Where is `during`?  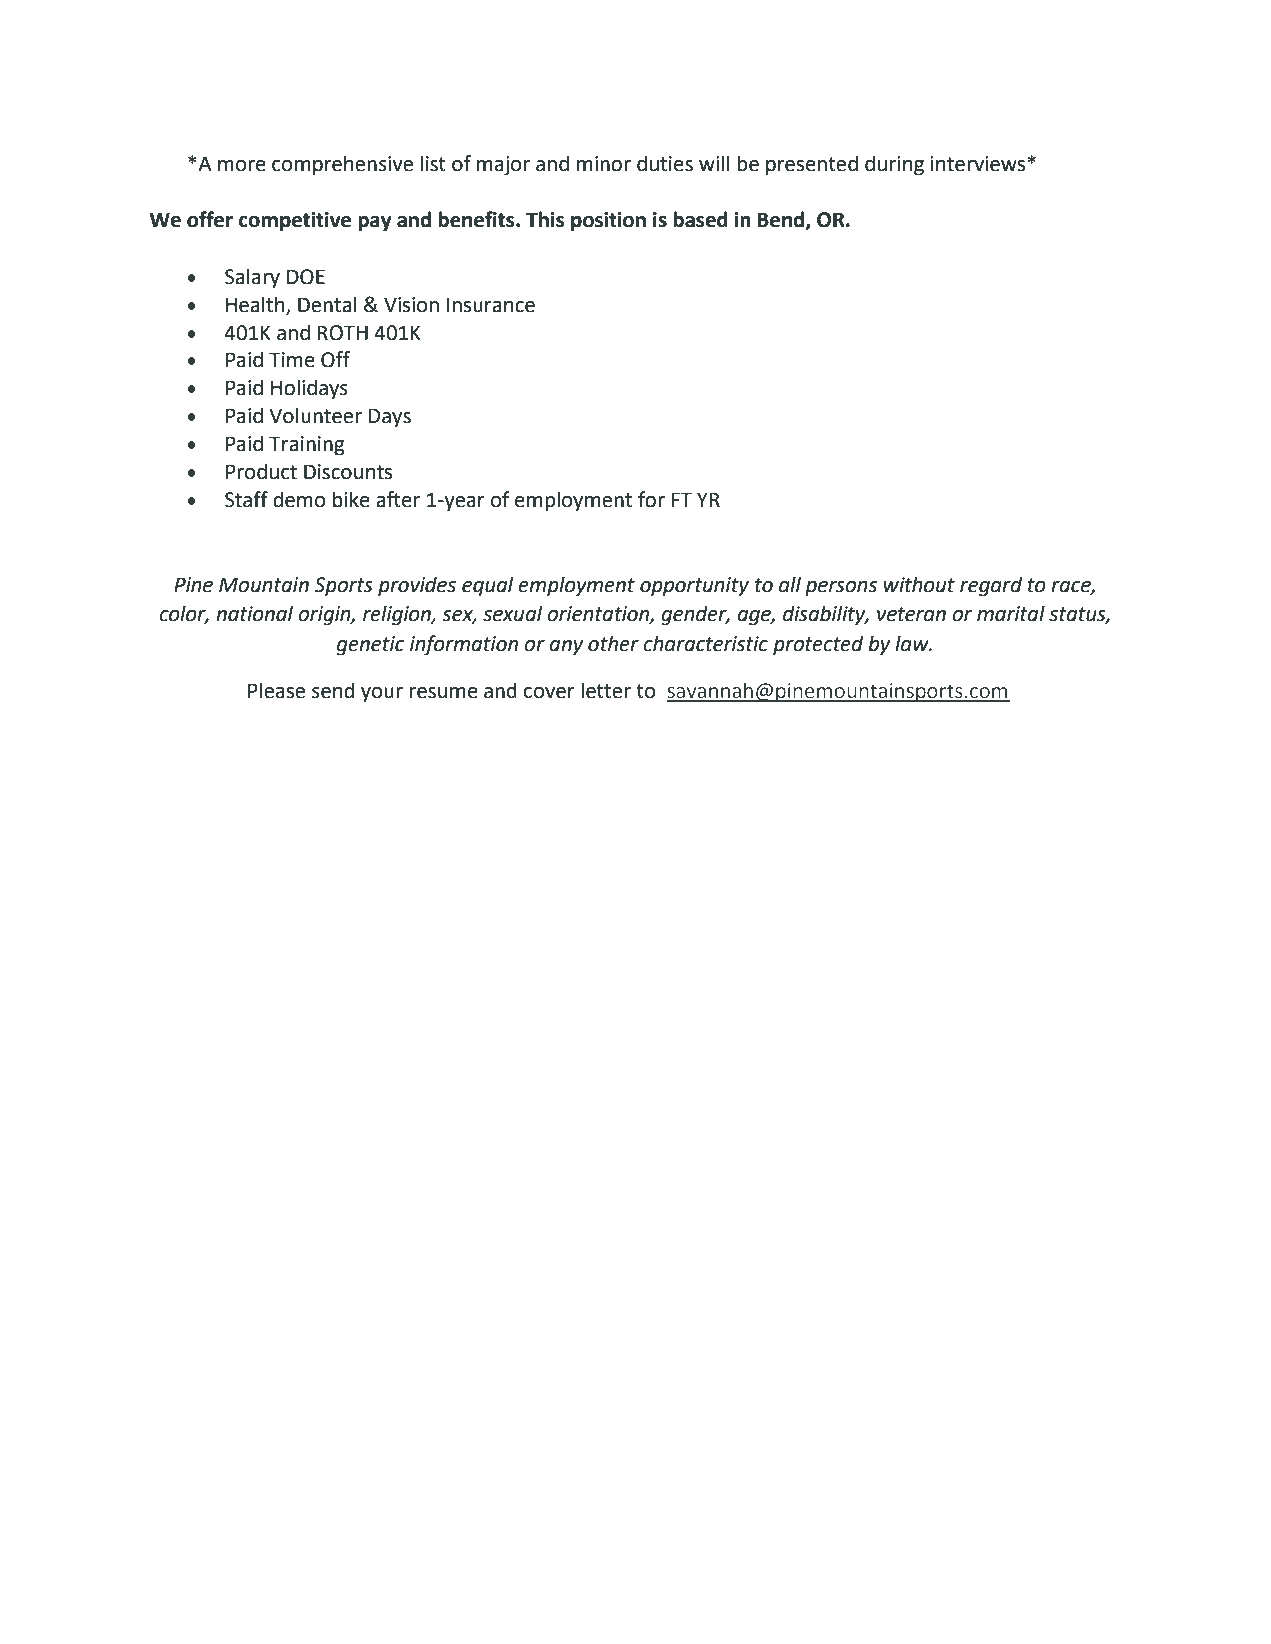
during is located at coordinates (894, 165).
